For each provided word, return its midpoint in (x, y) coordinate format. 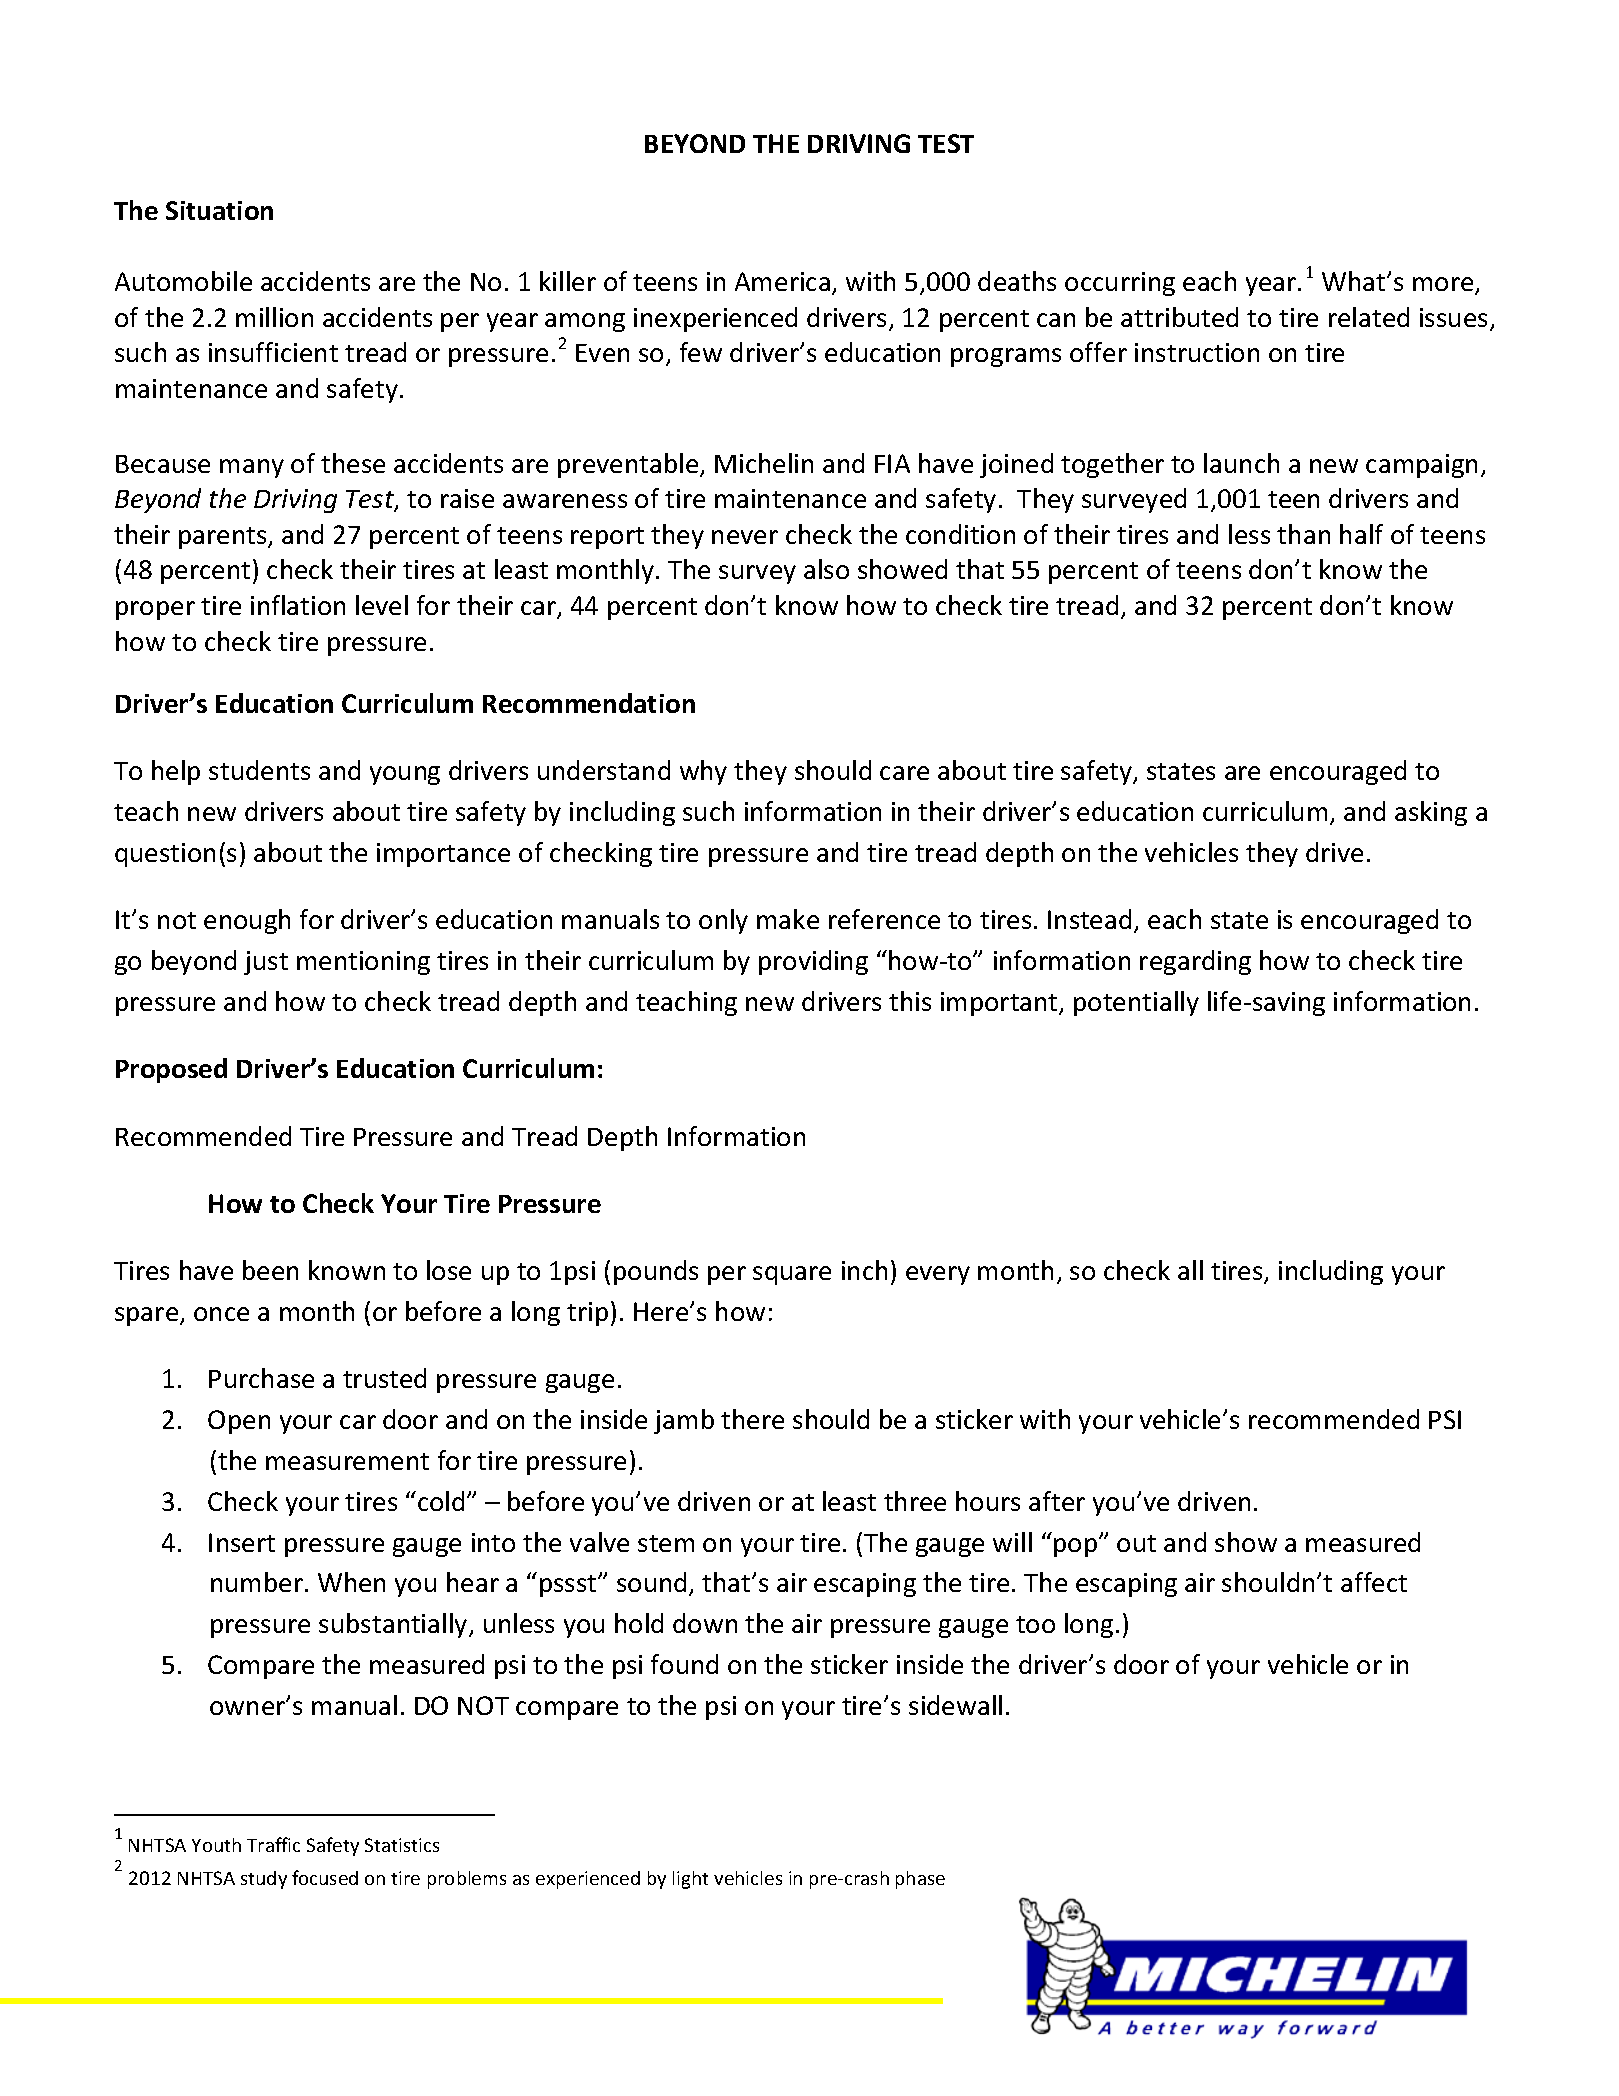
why (703, 772)
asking (1431, 813)
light (690, 1880)
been (270, 1270)
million (274, 317)
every (938, 1275)
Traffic (273, 1844)
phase (920, 1880)
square (792, 1275)
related (1369, 317)
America (784, 283)
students (259, 770)
